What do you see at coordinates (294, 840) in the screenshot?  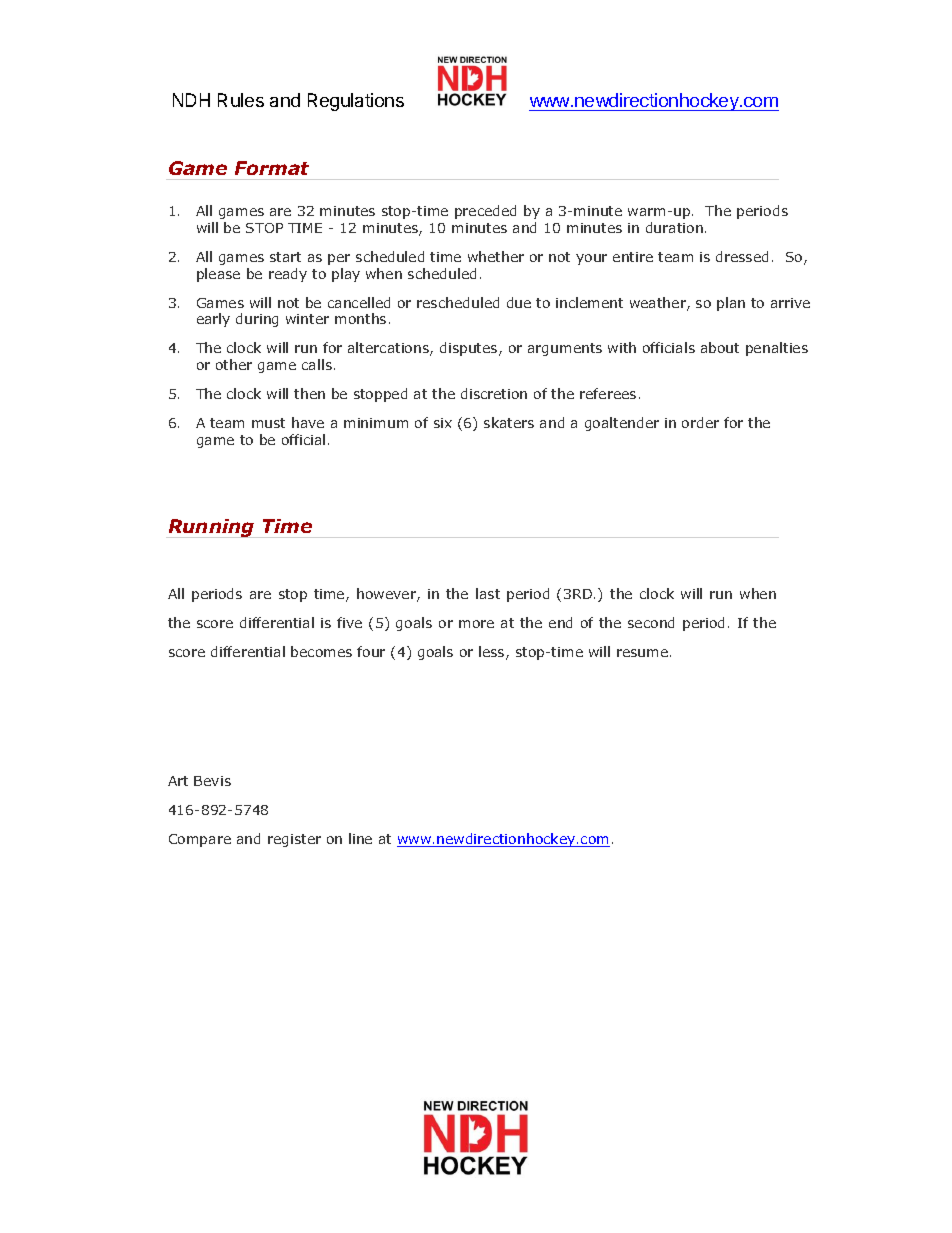 I see `register` at bounding box center [294, 840].
